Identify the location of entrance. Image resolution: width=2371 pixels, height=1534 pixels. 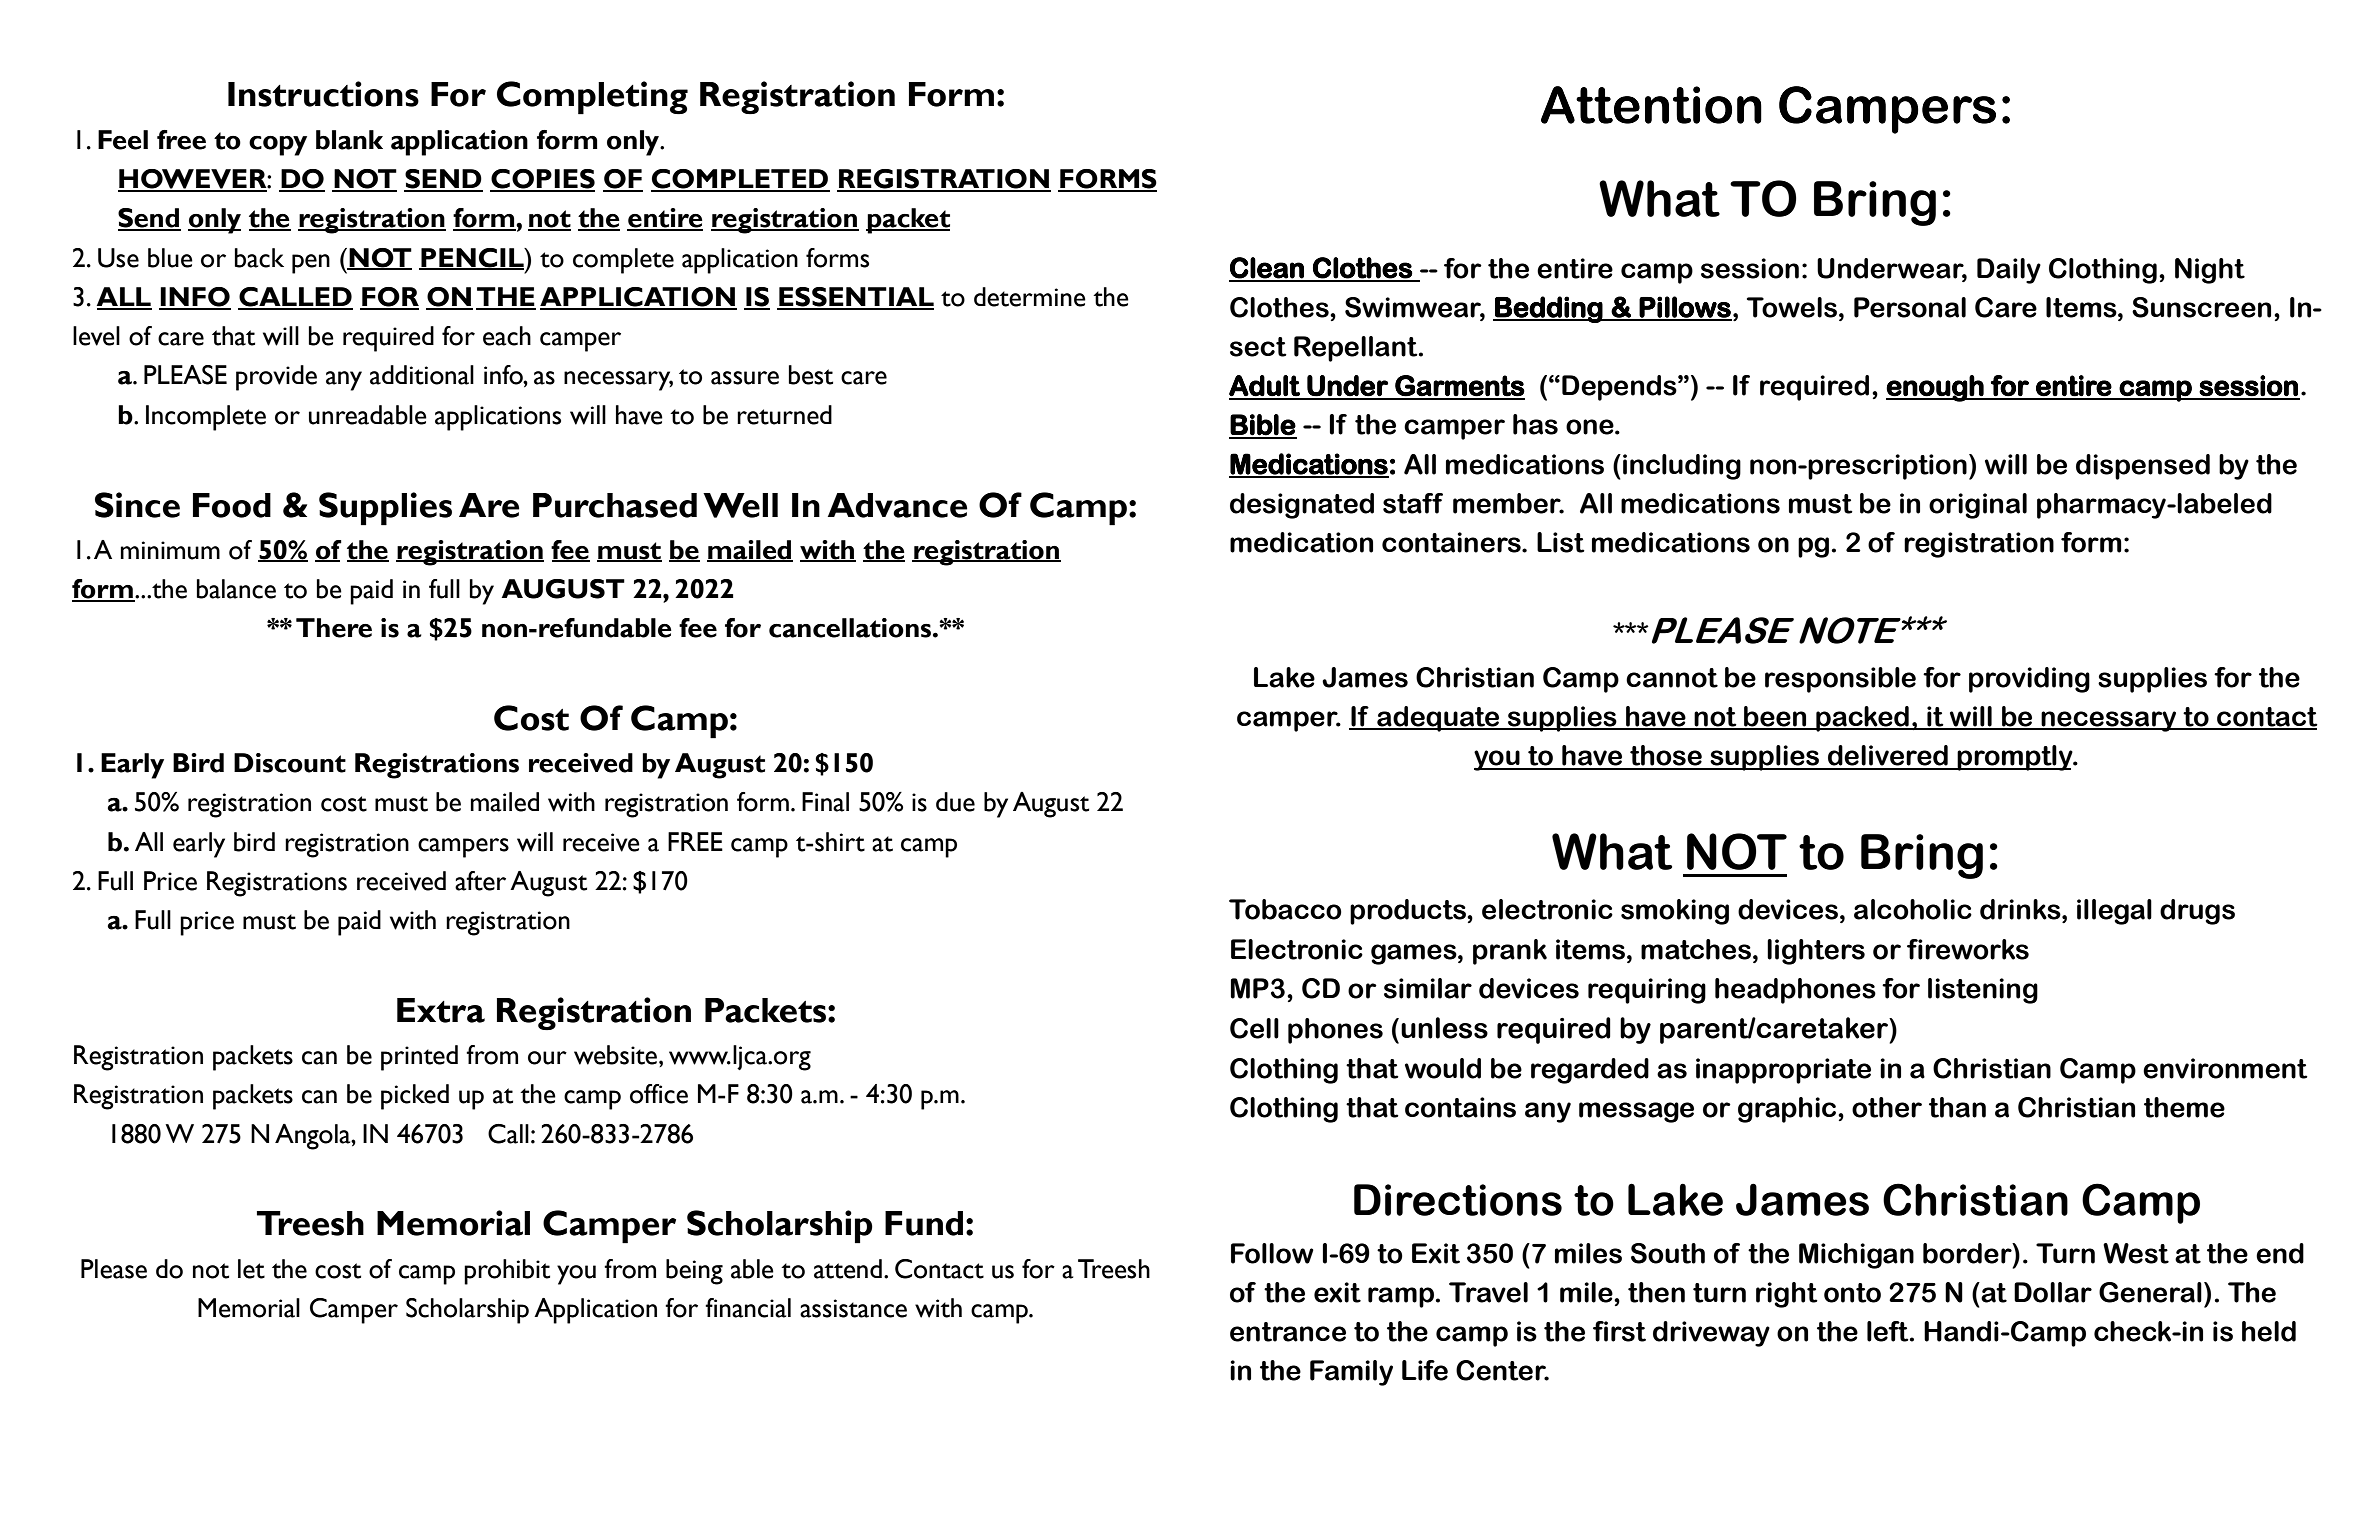
(1288, 1332).
